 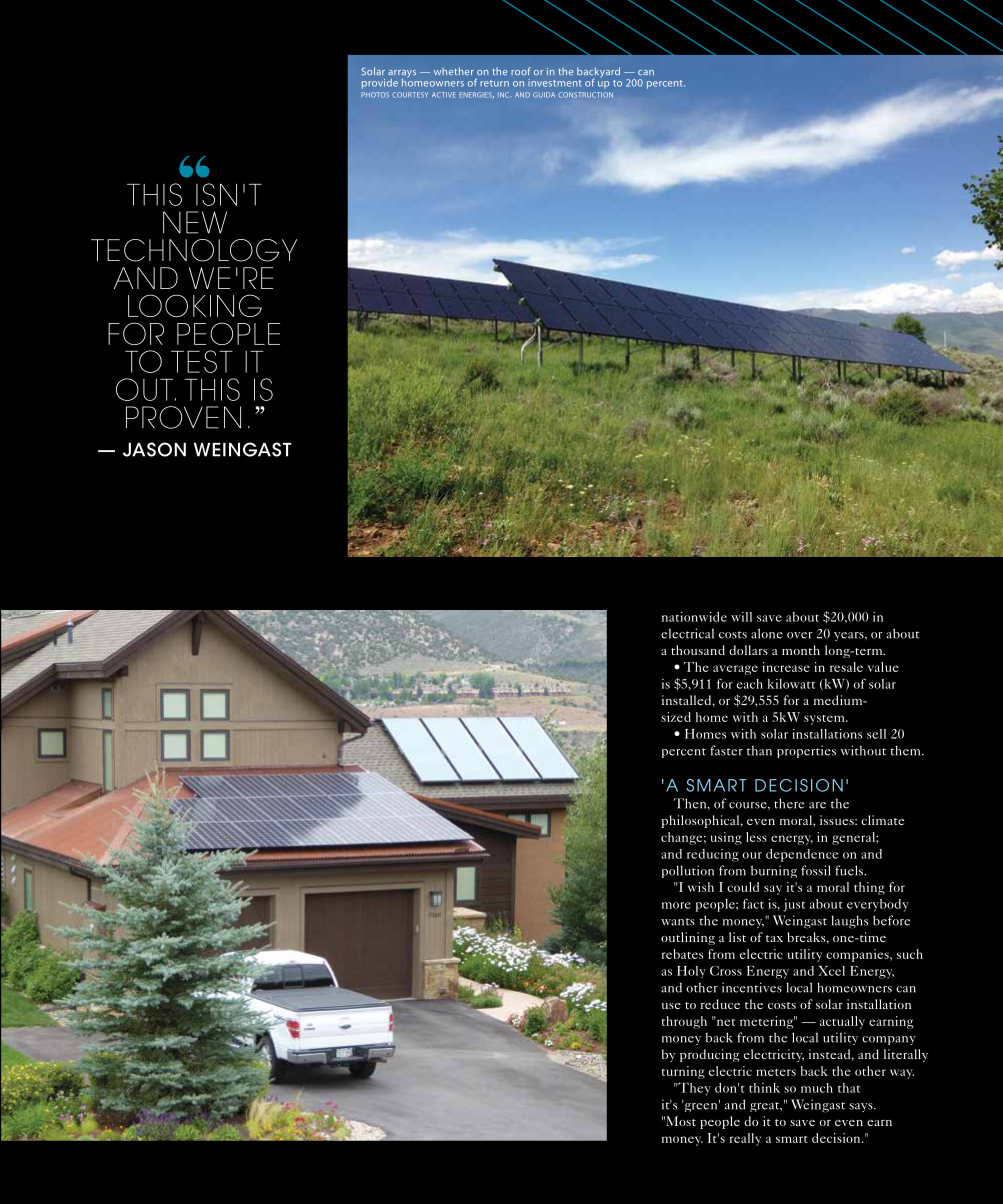 I want to click on properties, so click(x=806, y=751).
